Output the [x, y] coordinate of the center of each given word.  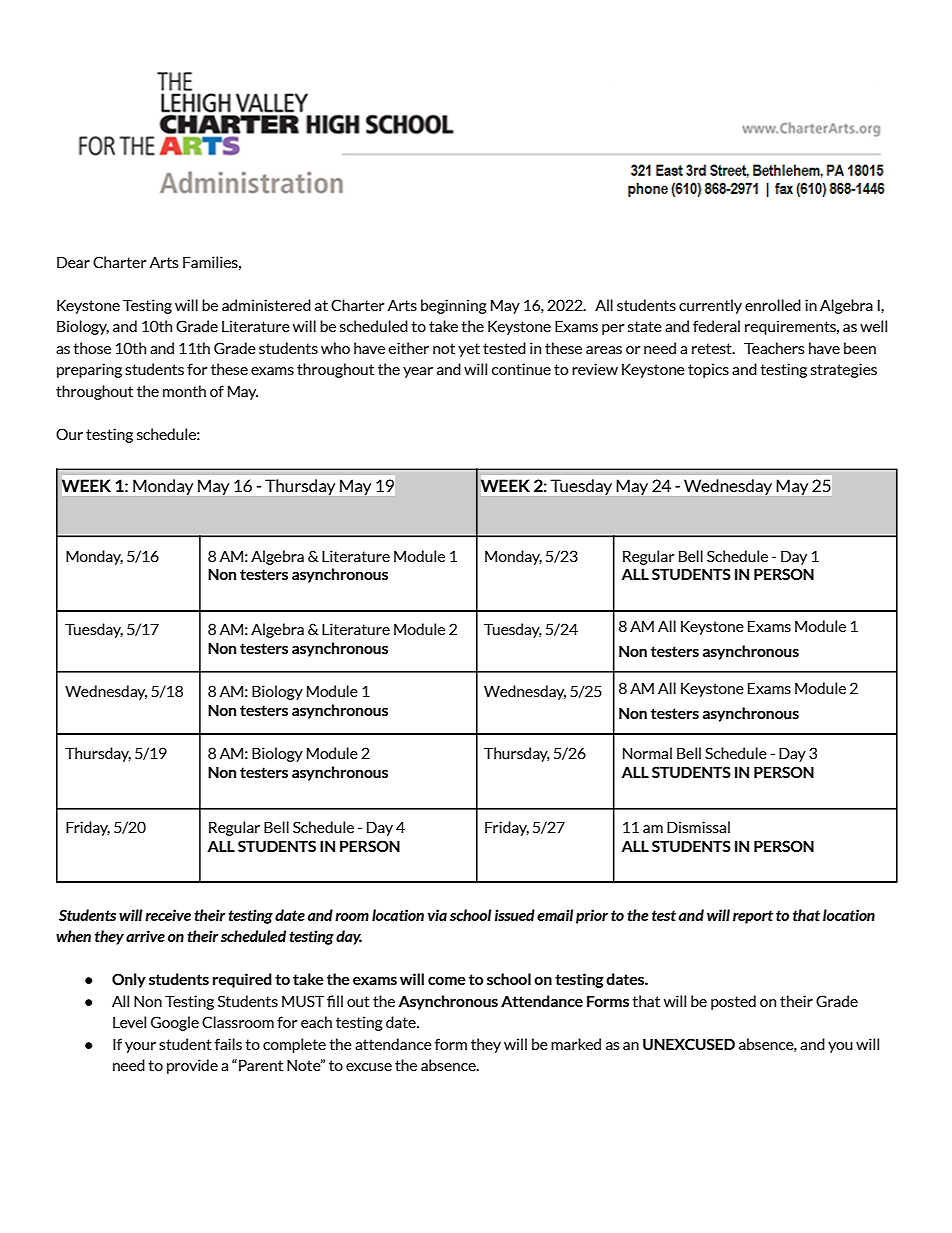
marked [576, 1044]
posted [733, 1002]
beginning [454, 306]
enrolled [773, 305]
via [437, 915]
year [418, 372]
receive [168, 915]
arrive [145, 936]
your [140, 1047]
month [184, 391]
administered [266, 305]
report [753, 917]
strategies [844, 370]
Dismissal [698, 827]
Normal [647, 753]
